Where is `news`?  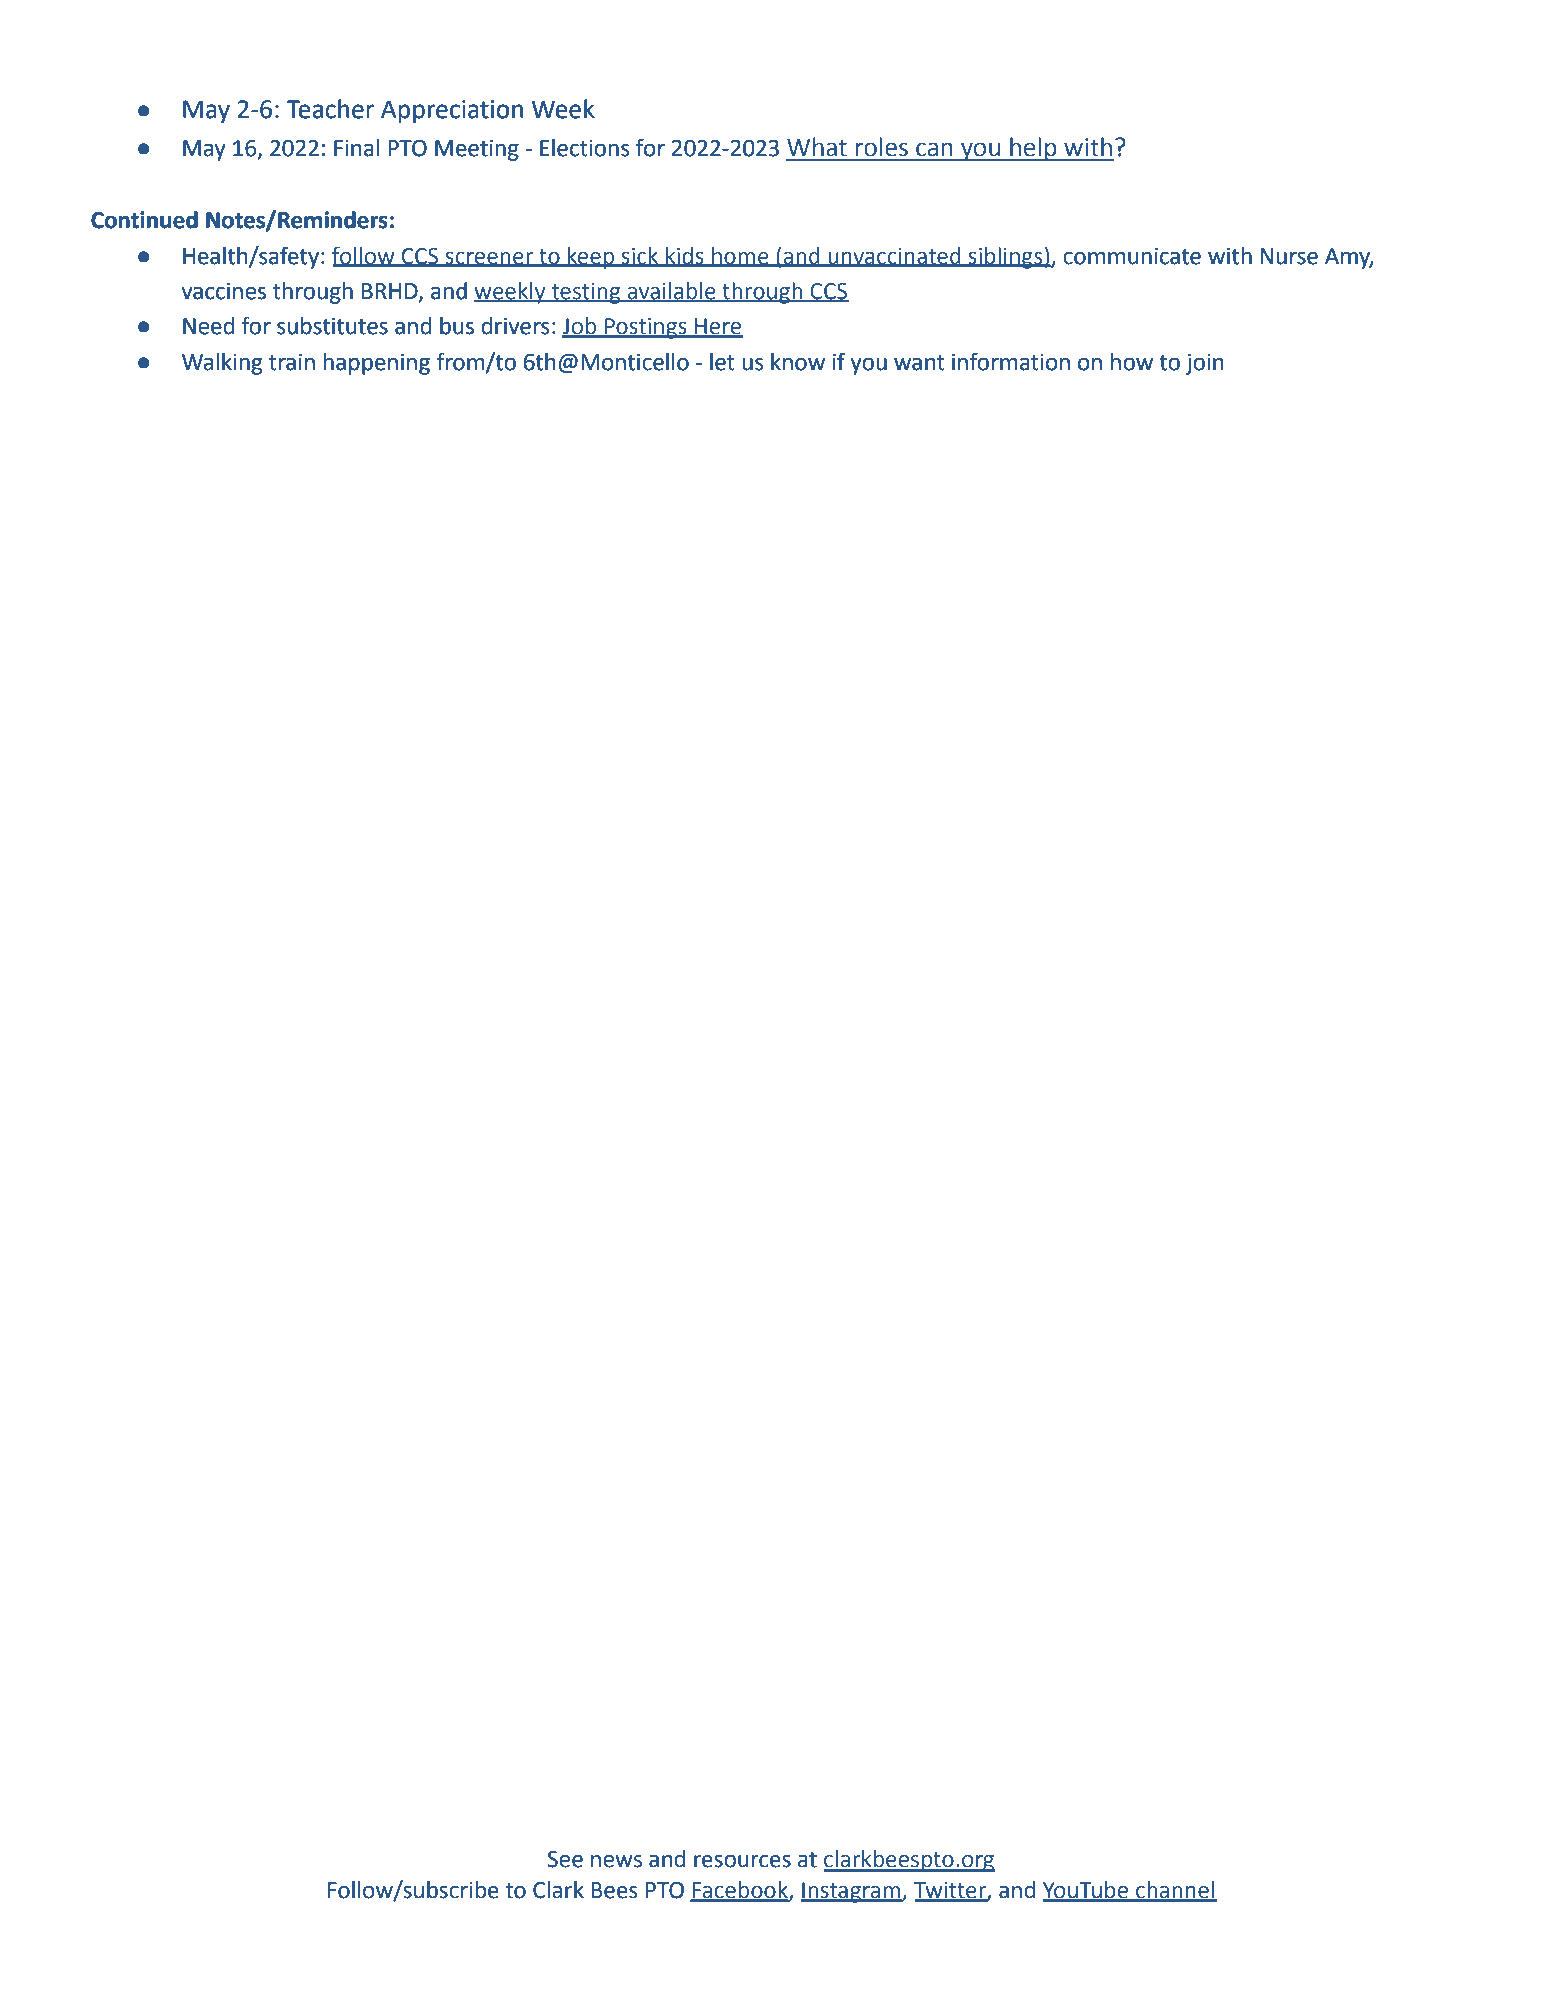 news is located at coordinates (616, 1861).
